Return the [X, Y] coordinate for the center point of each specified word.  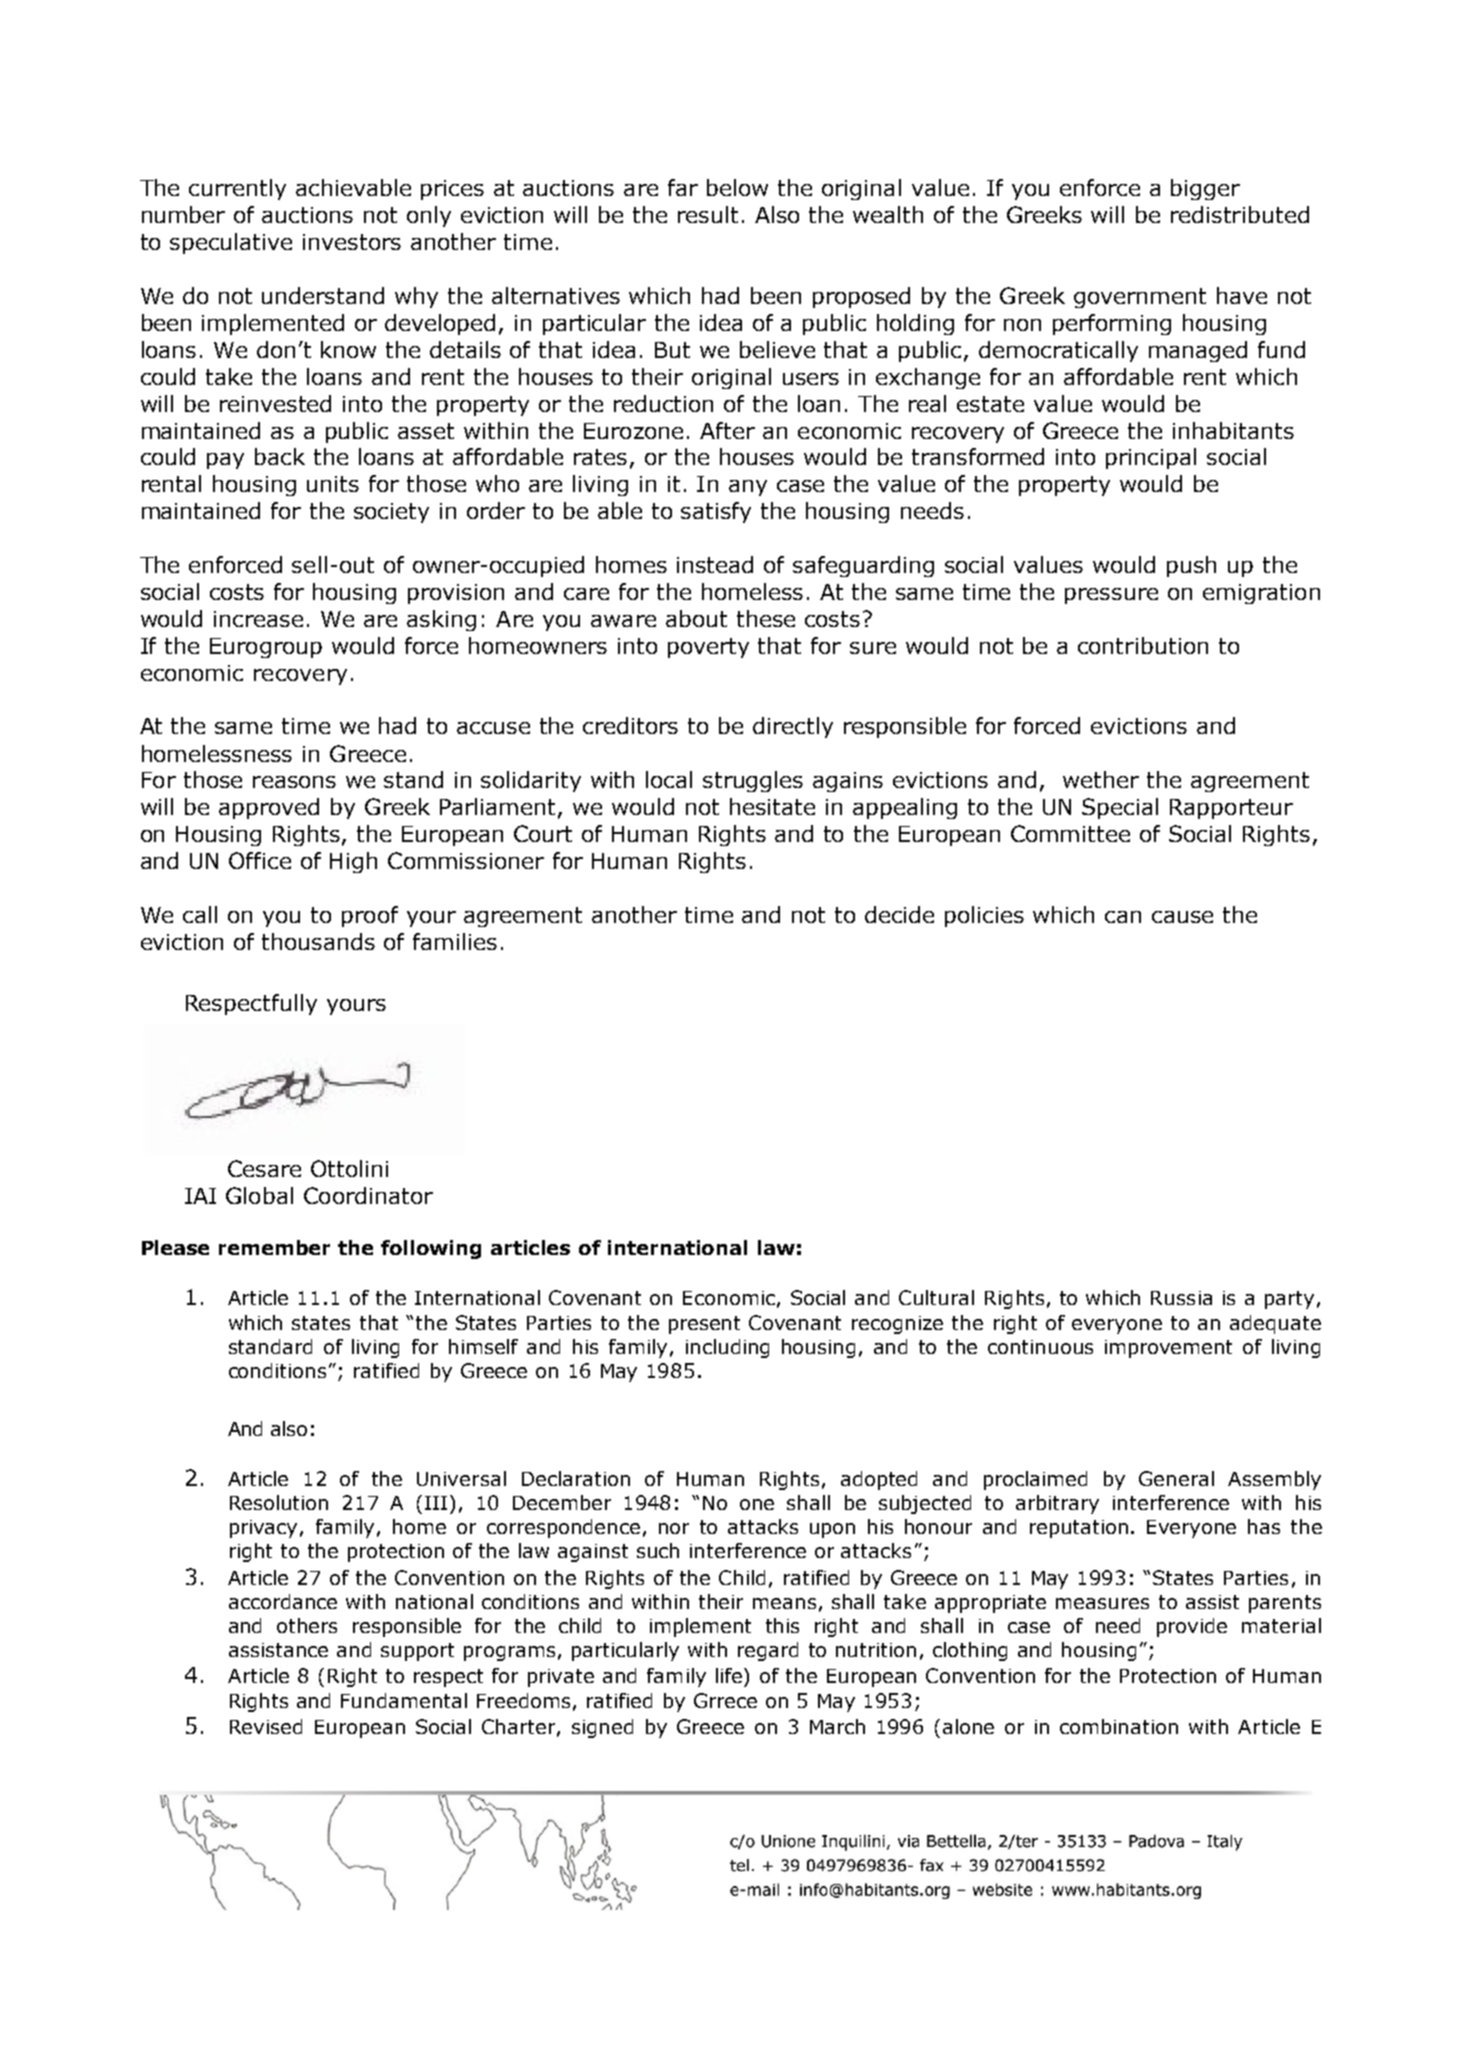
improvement [1168, 1349]
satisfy [716, 512]
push [1191, 566]
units [333, 484]
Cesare [264, 1168]
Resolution [279, 1502]
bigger [1205, 189]
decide [899, 914]
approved [269, 808]
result [708, 214]
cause [1182, 917]
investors [352, 242]
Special [1120, 808]
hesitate [772, 806]
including [727, 1348]
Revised [266, 1726]
